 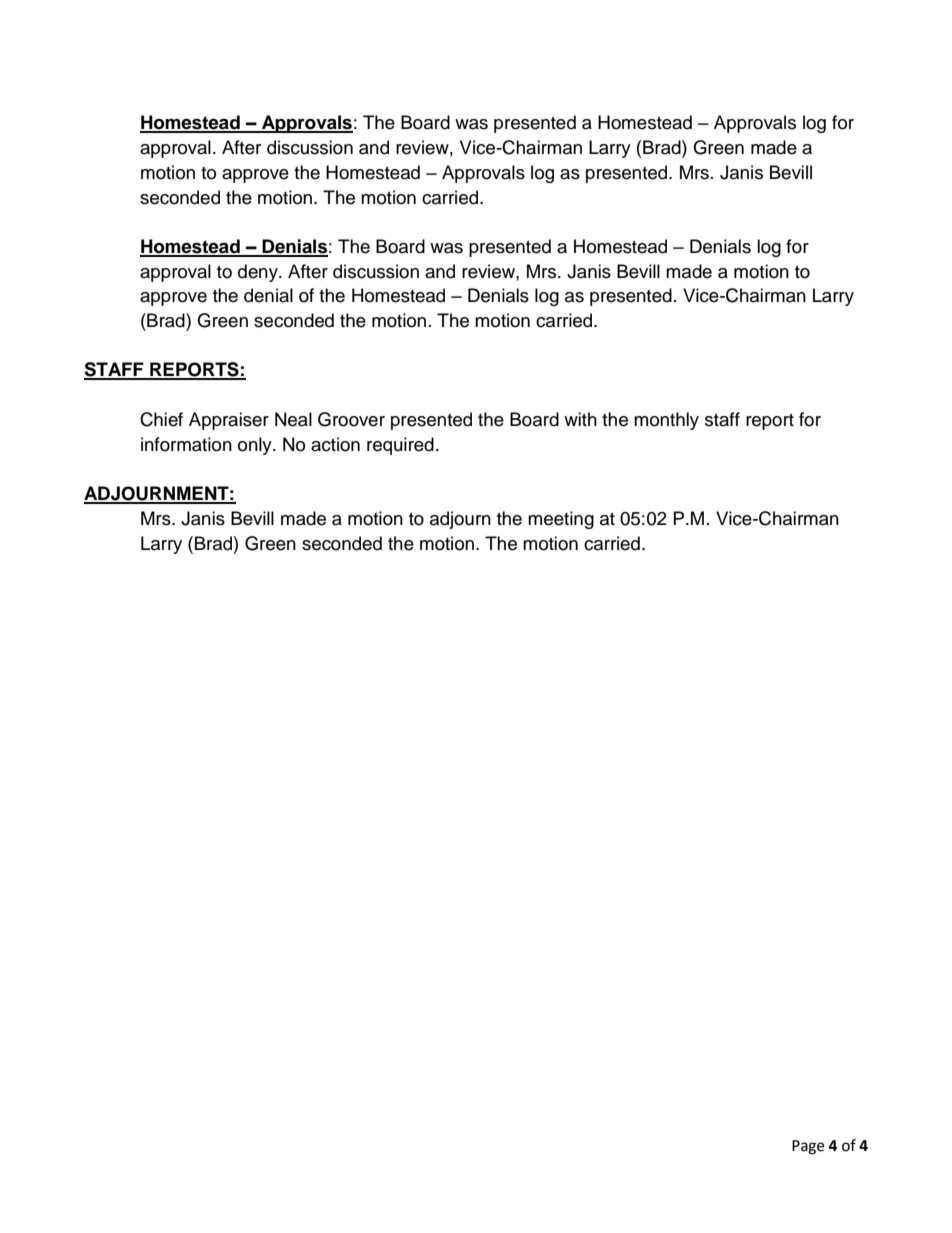 What do you see at coordinates (400, 446) in the screenshot?
I see `required` at bounding box center [400, 446].
